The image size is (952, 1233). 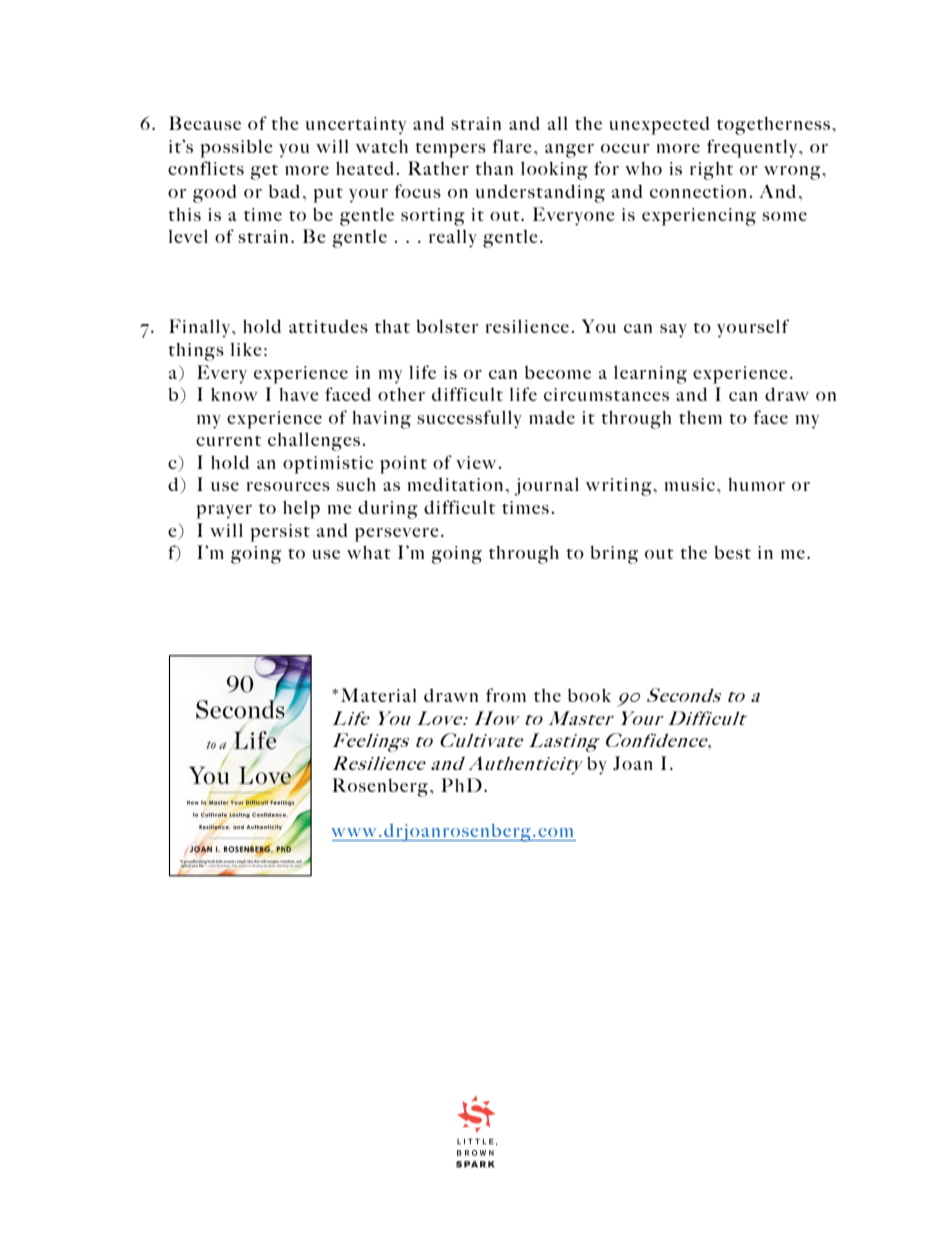 I want to click on flare, so click(x=512, y=146).
